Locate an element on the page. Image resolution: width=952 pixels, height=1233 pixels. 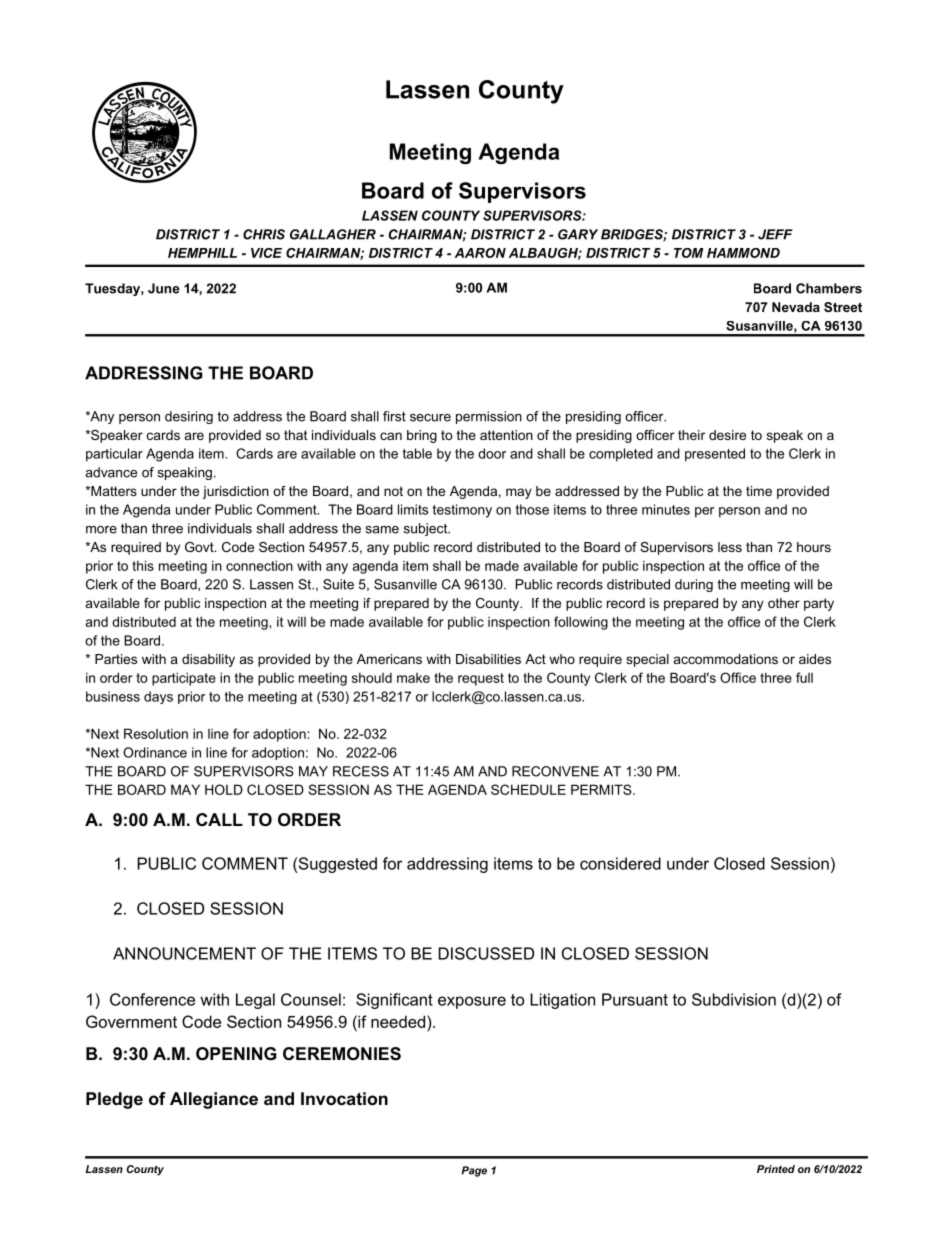
full is located at coordinates (804, 677).
